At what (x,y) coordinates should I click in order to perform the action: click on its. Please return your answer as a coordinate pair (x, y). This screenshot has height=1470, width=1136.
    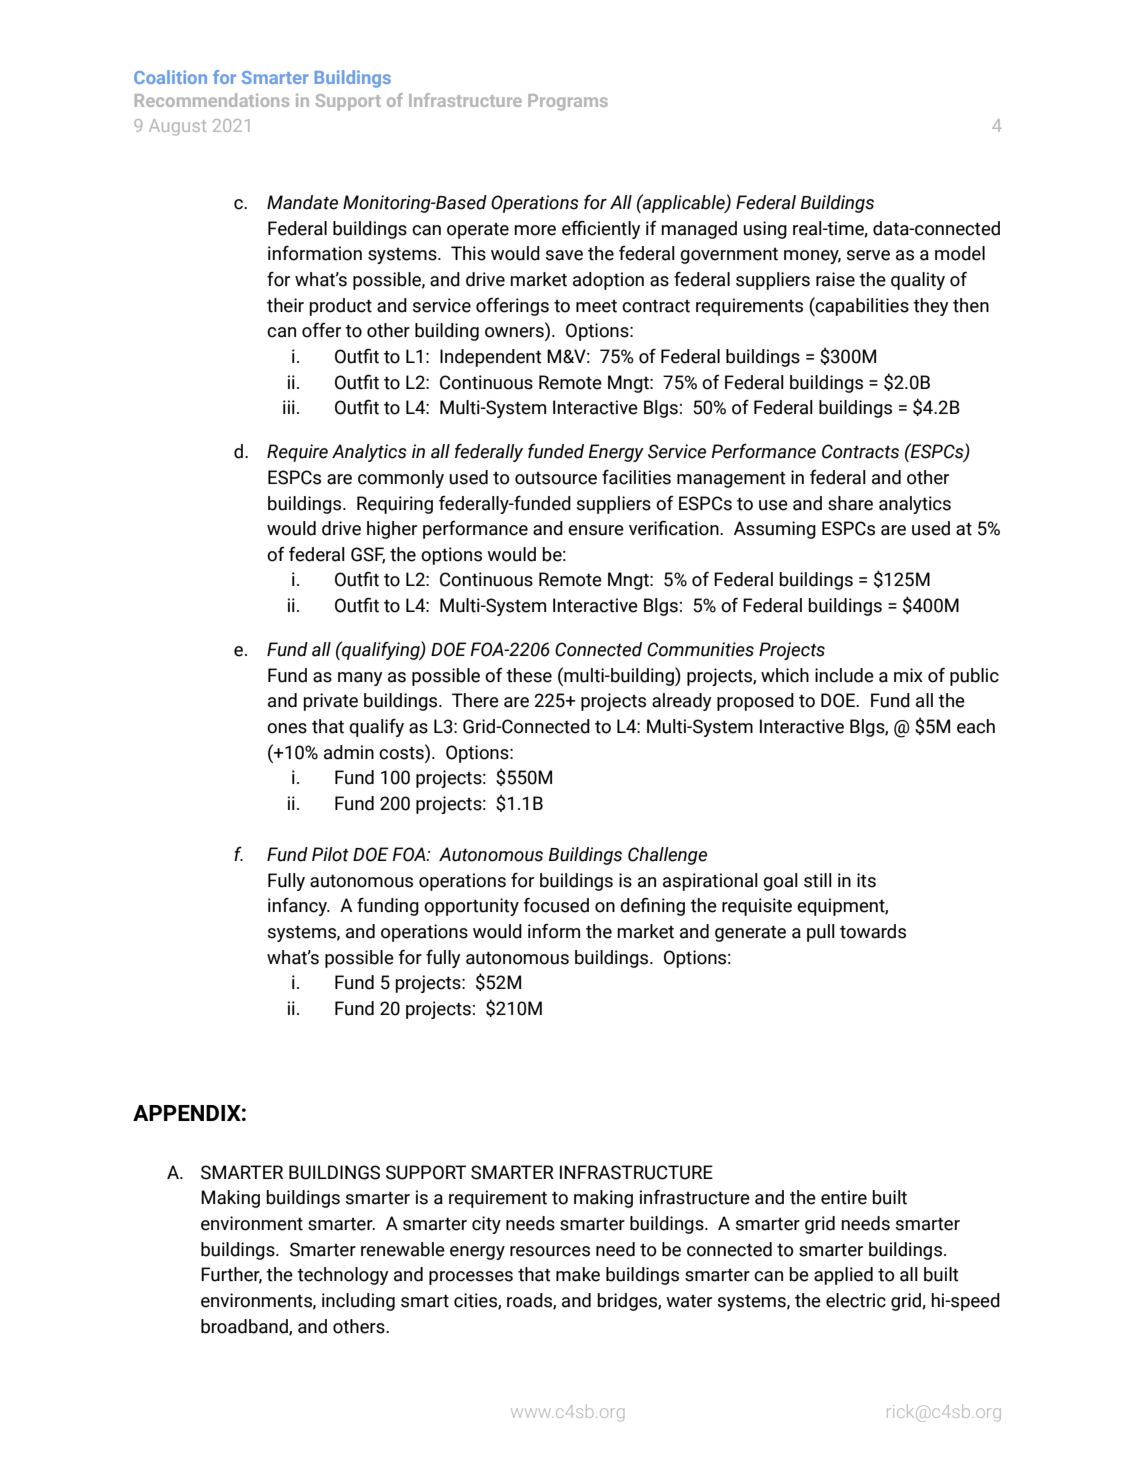
    Looking at the image, I should click on (866, 880).
